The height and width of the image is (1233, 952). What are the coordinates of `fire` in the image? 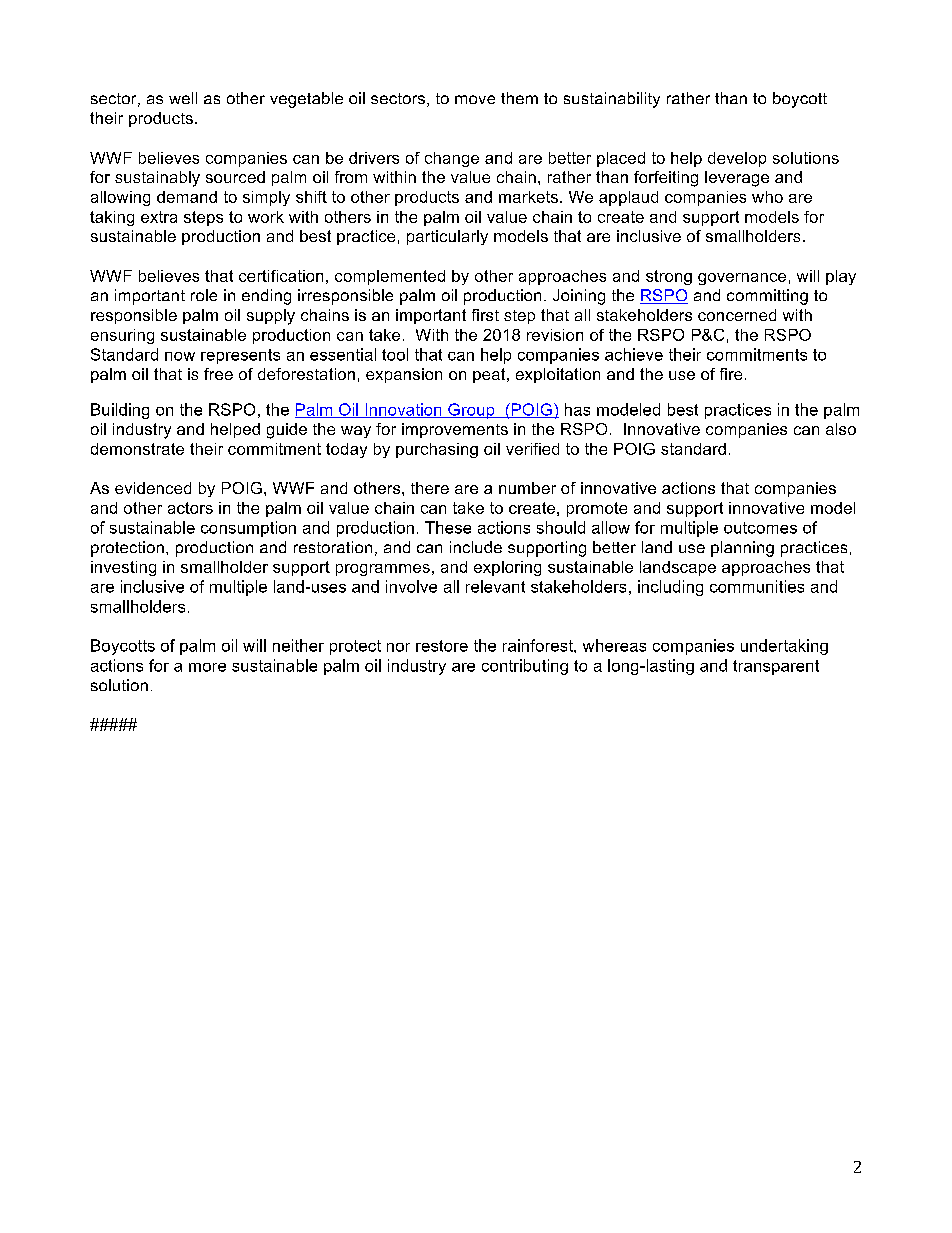 It's located at (731, 374).
